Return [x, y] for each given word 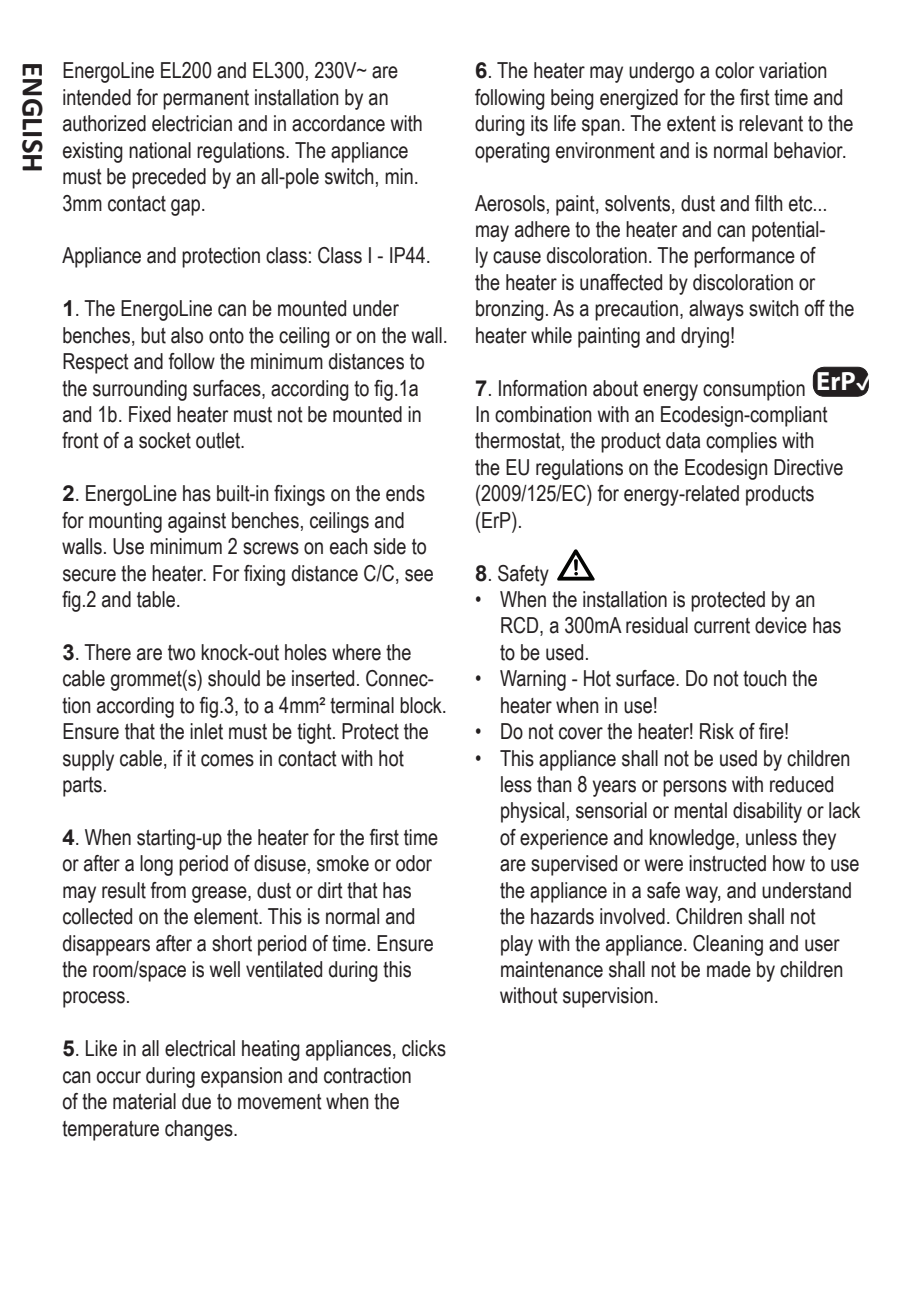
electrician [192, 123]
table [157, 599]
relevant [771, 123]
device [781, 625]
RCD [521, 626]
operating [512, 152]
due [196, 1101]
